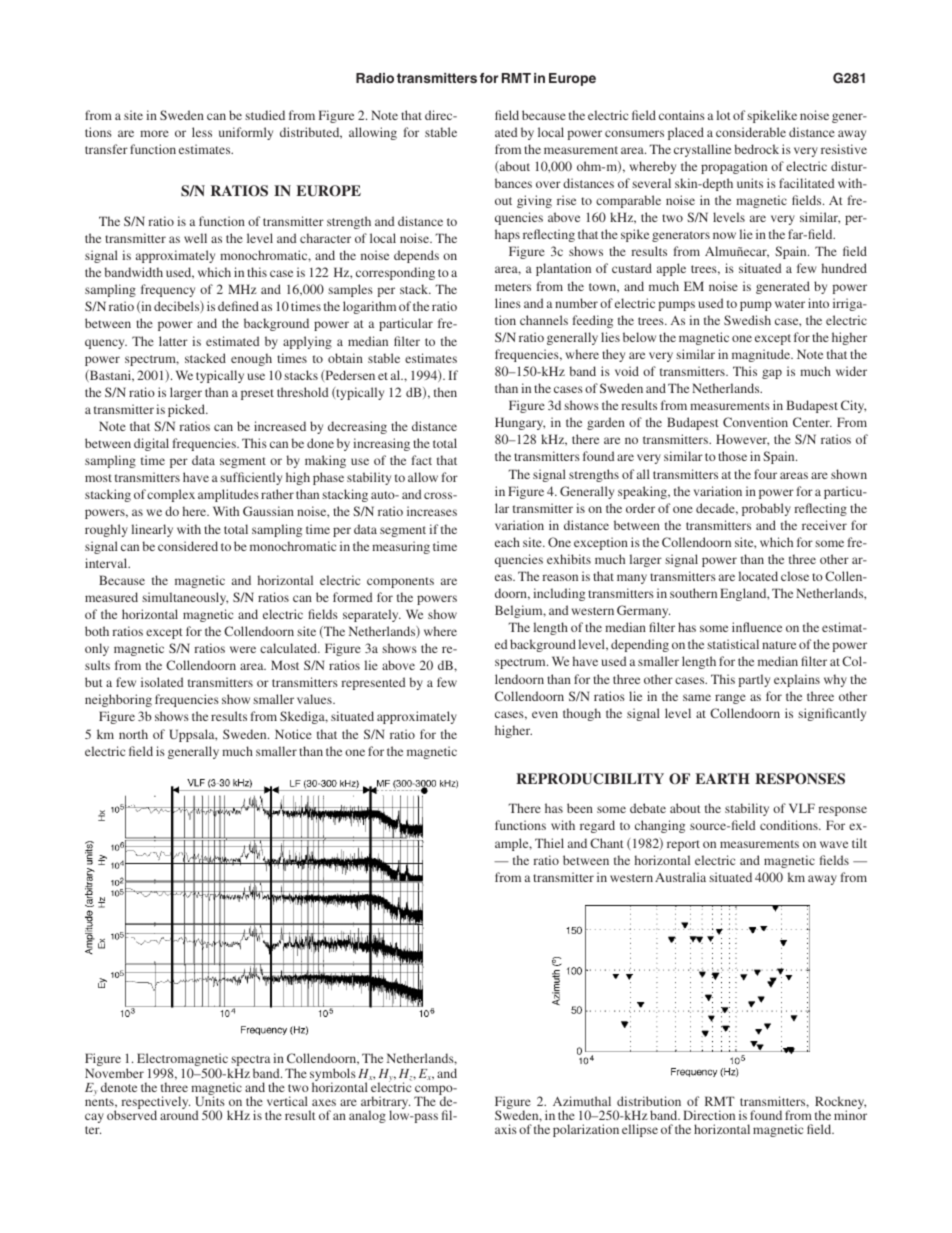  What do you see at coordinates (133, 734) in the image?
I see `north` at bounding box center [133, 734].
